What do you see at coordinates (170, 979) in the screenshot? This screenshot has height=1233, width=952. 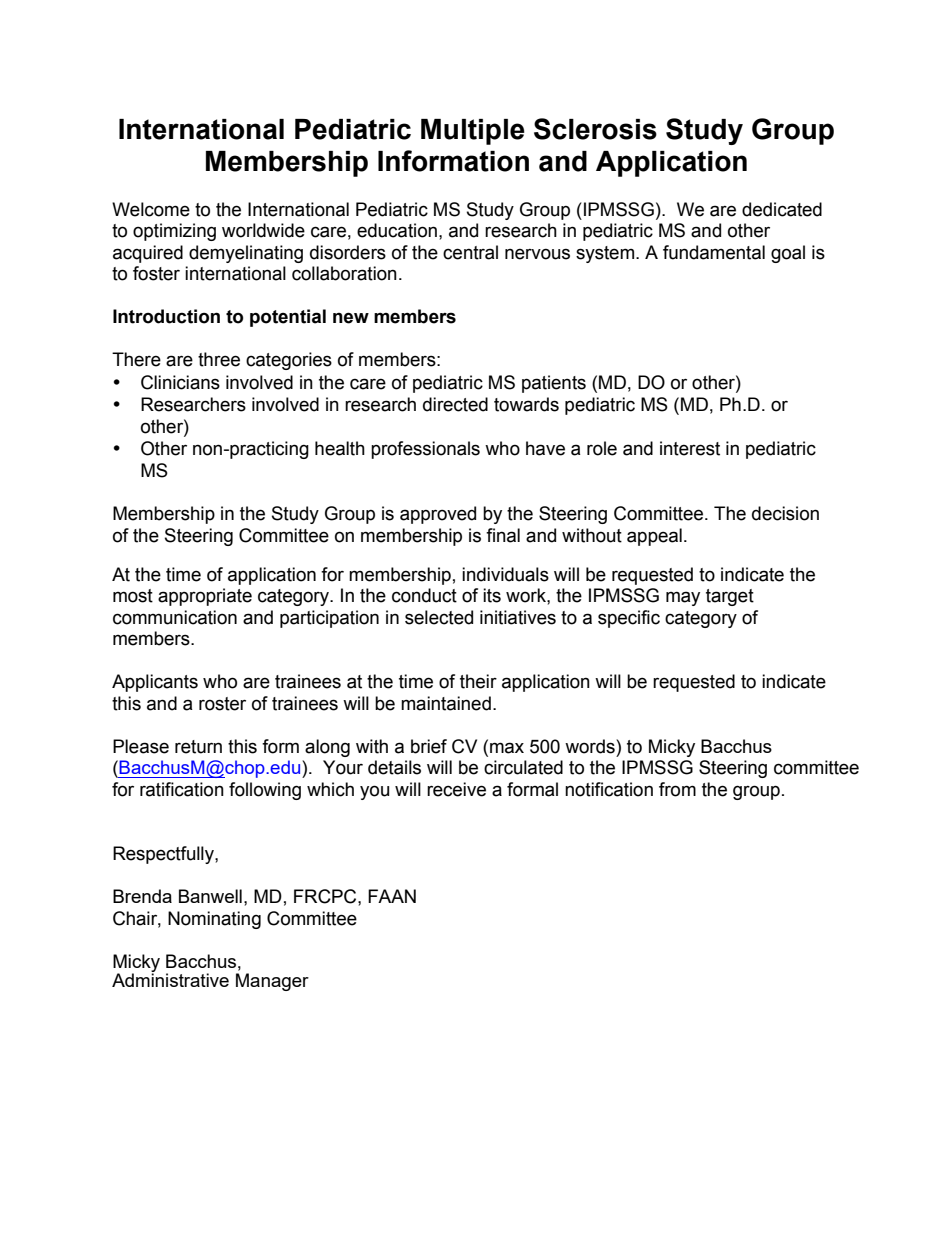 I see `Administrative` at bounding box center [170, 979].
